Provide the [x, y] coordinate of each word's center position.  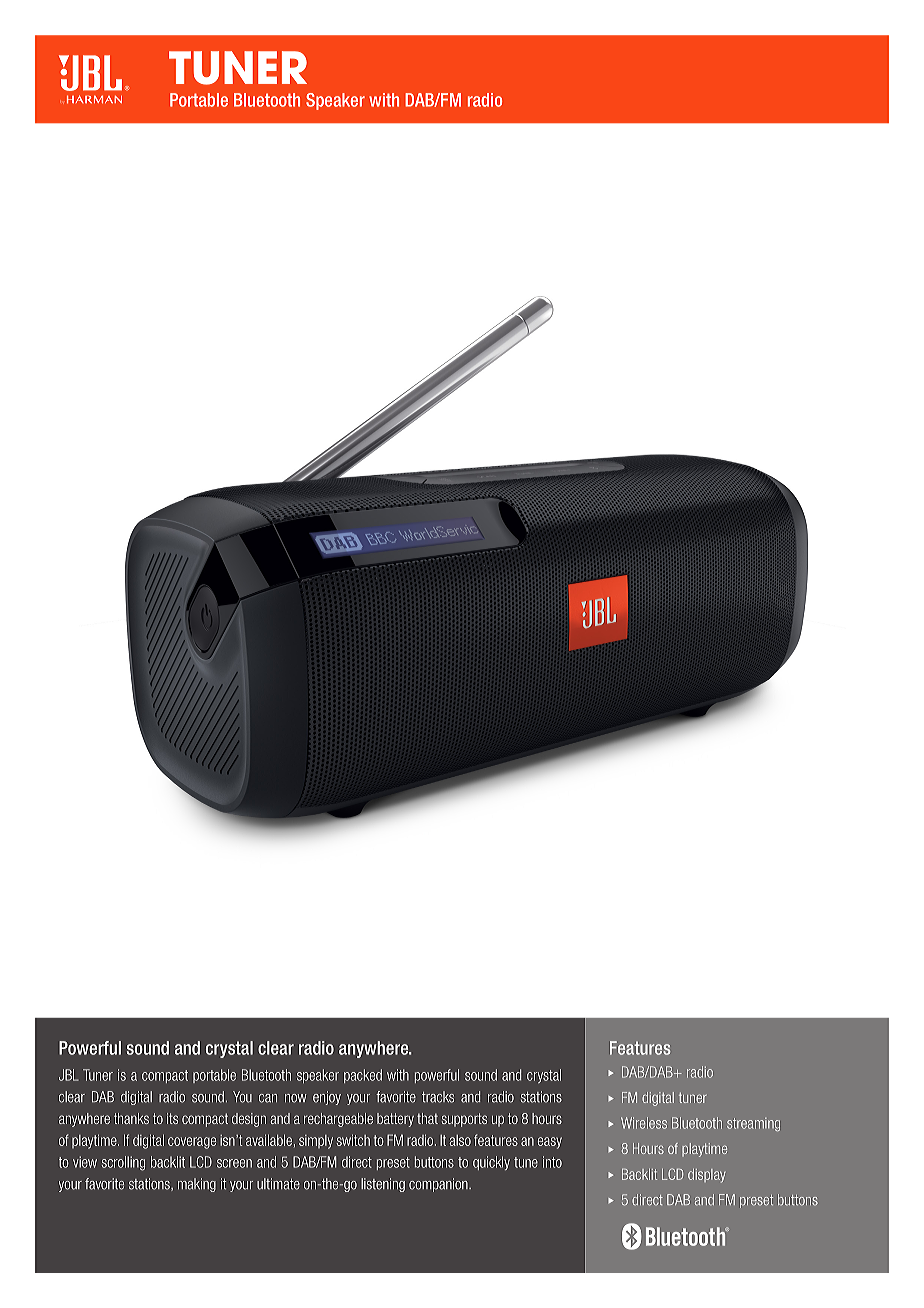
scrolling [123, 1163]
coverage [192, 1143]
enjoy [327, 1098]
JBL [69, 1075]
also [460, 1140]
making [197, 1185]
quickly [491, 1163]
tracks [438, 1097]
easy [550, 1143]
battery [395, 1120]
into [552, 1162]
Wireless [644, 1123]
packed [363, 1076]
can [268, 1098]
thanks [131, 1118]
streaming [753, 1124]
